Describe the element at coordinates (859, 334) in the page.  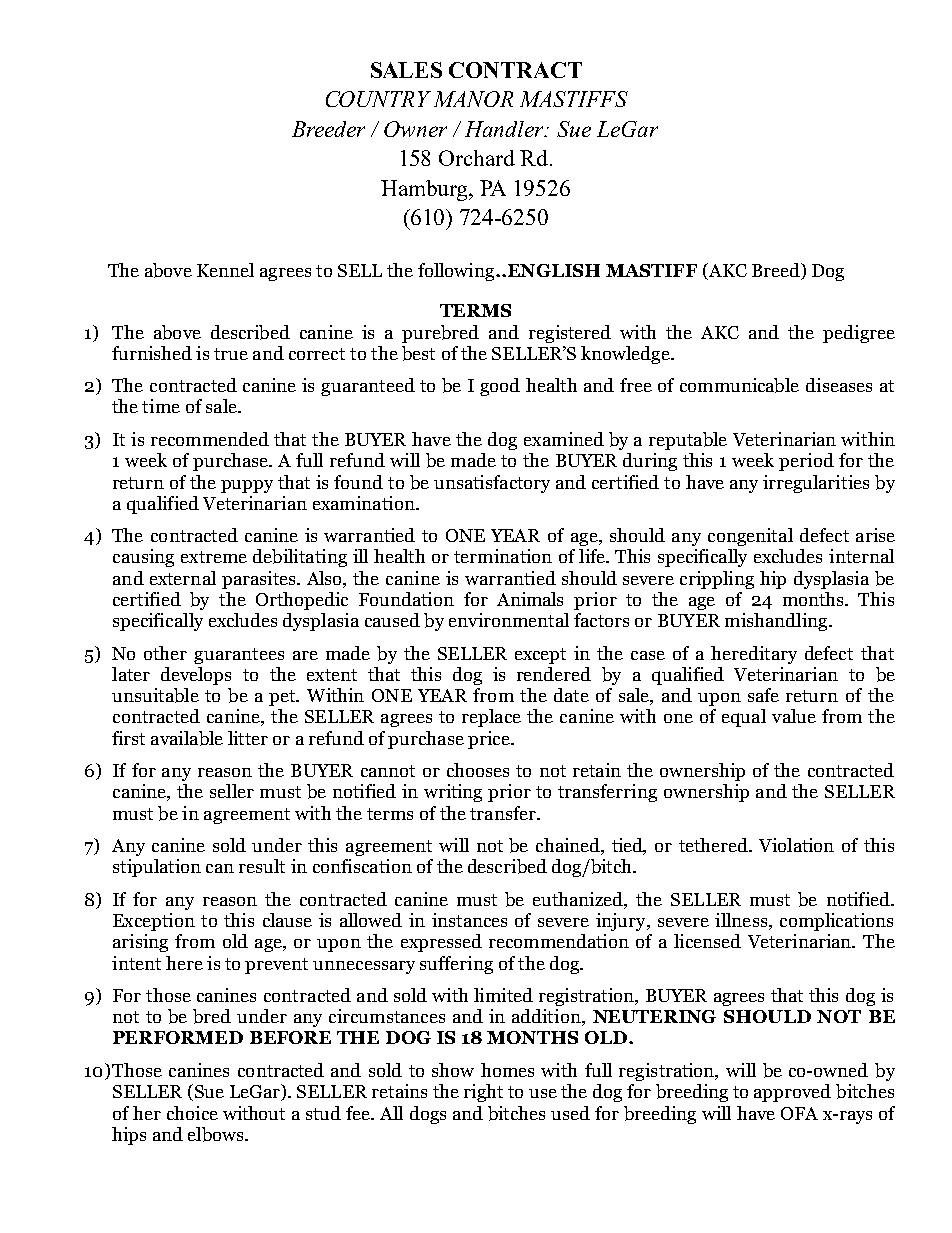
I see `pedigree` at that location.
